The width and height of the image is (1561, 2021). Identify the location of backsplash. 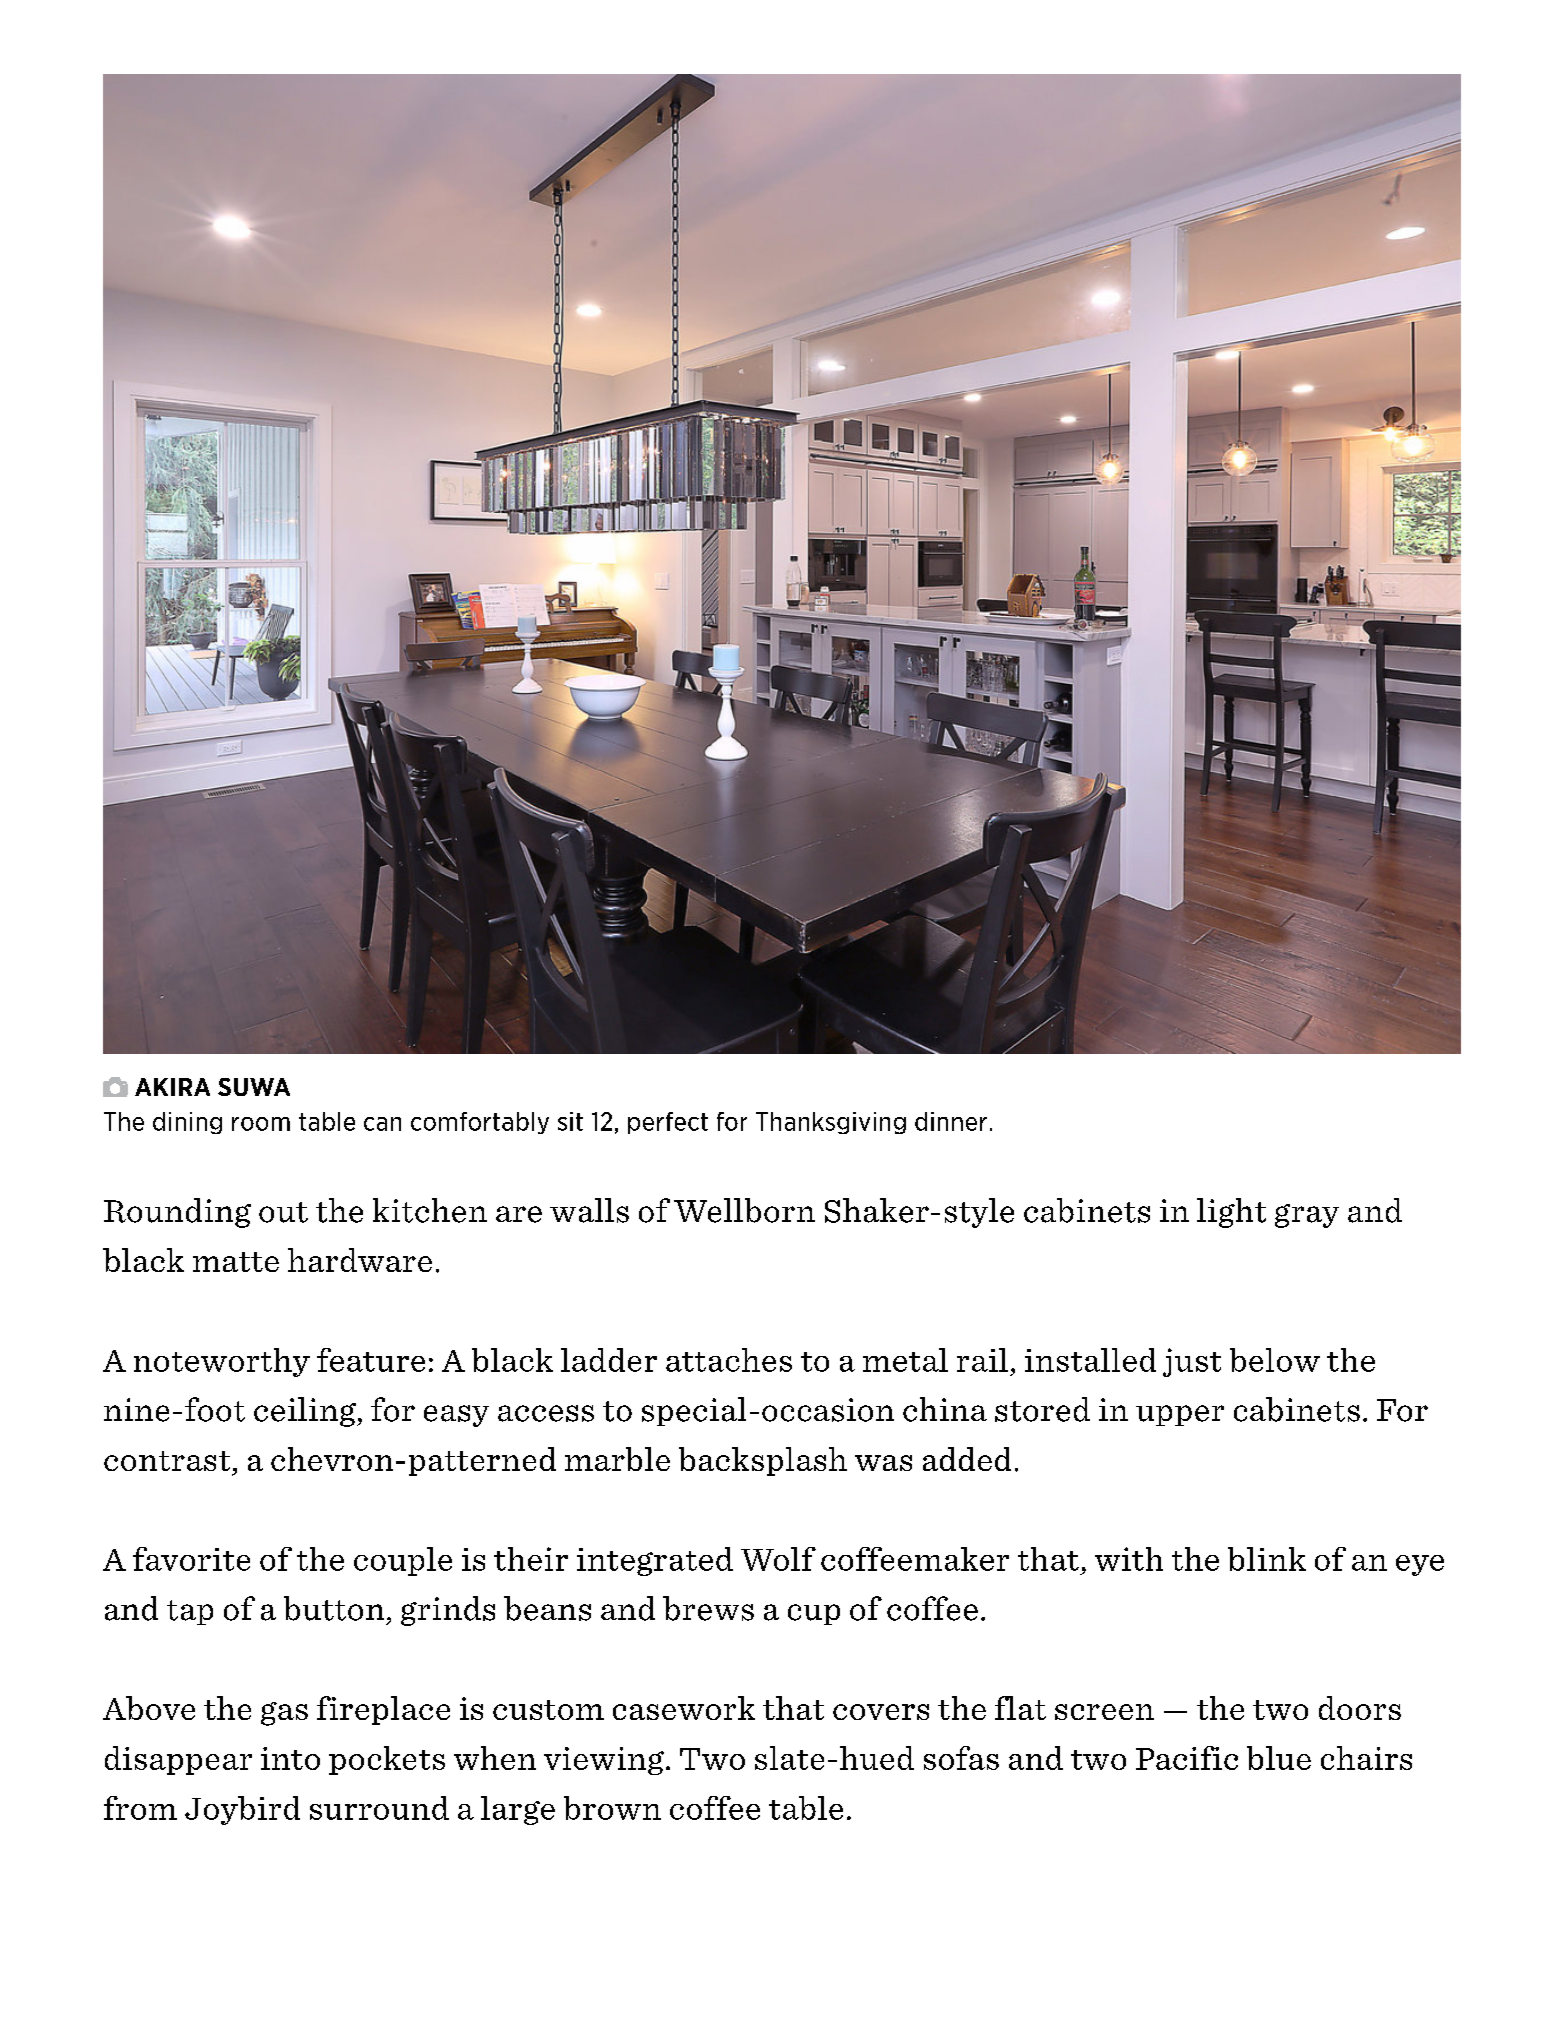
(763, 1461).
